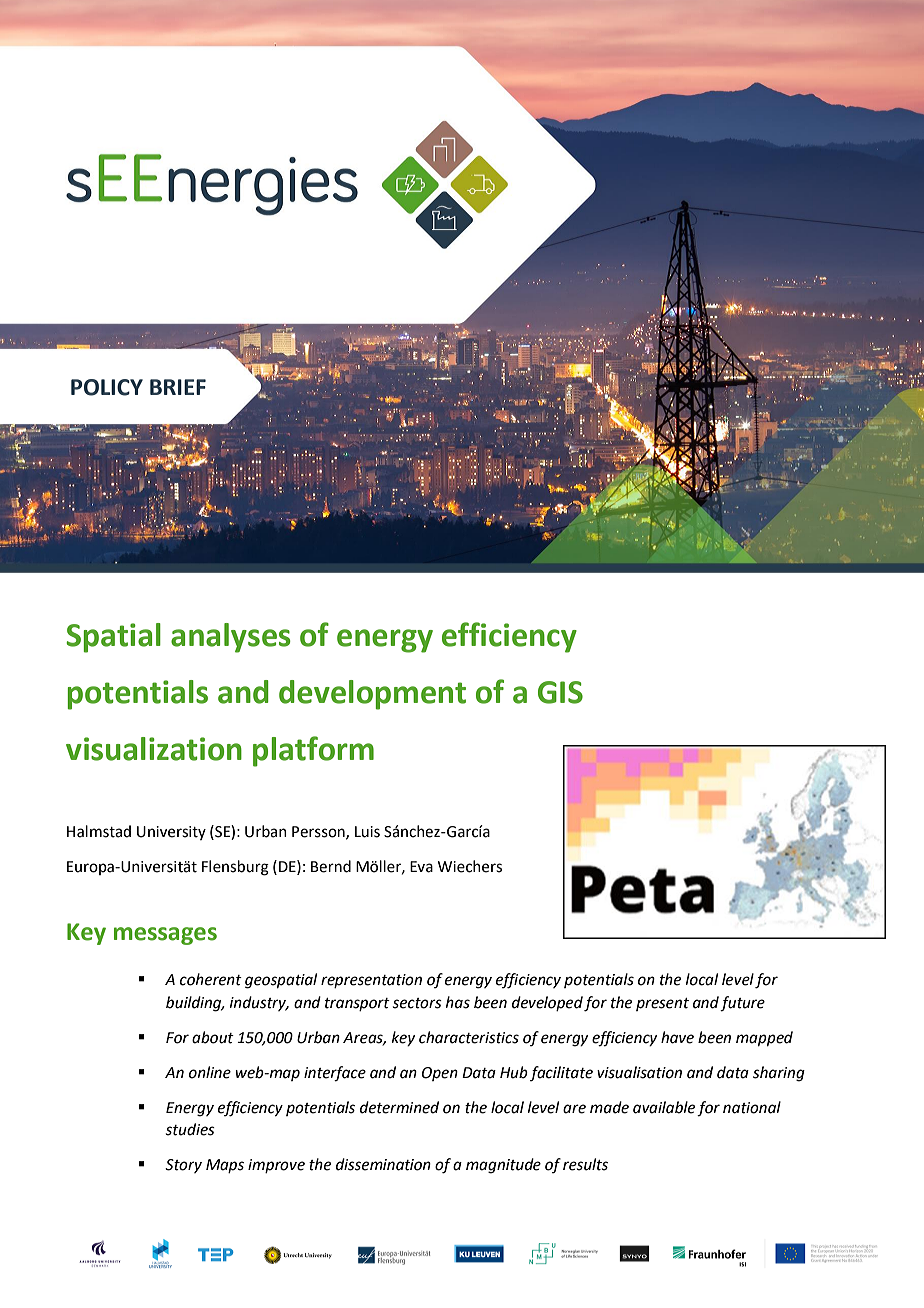 This image has height=1308, width=924. I want to click on studies, so click(190, 1129).
